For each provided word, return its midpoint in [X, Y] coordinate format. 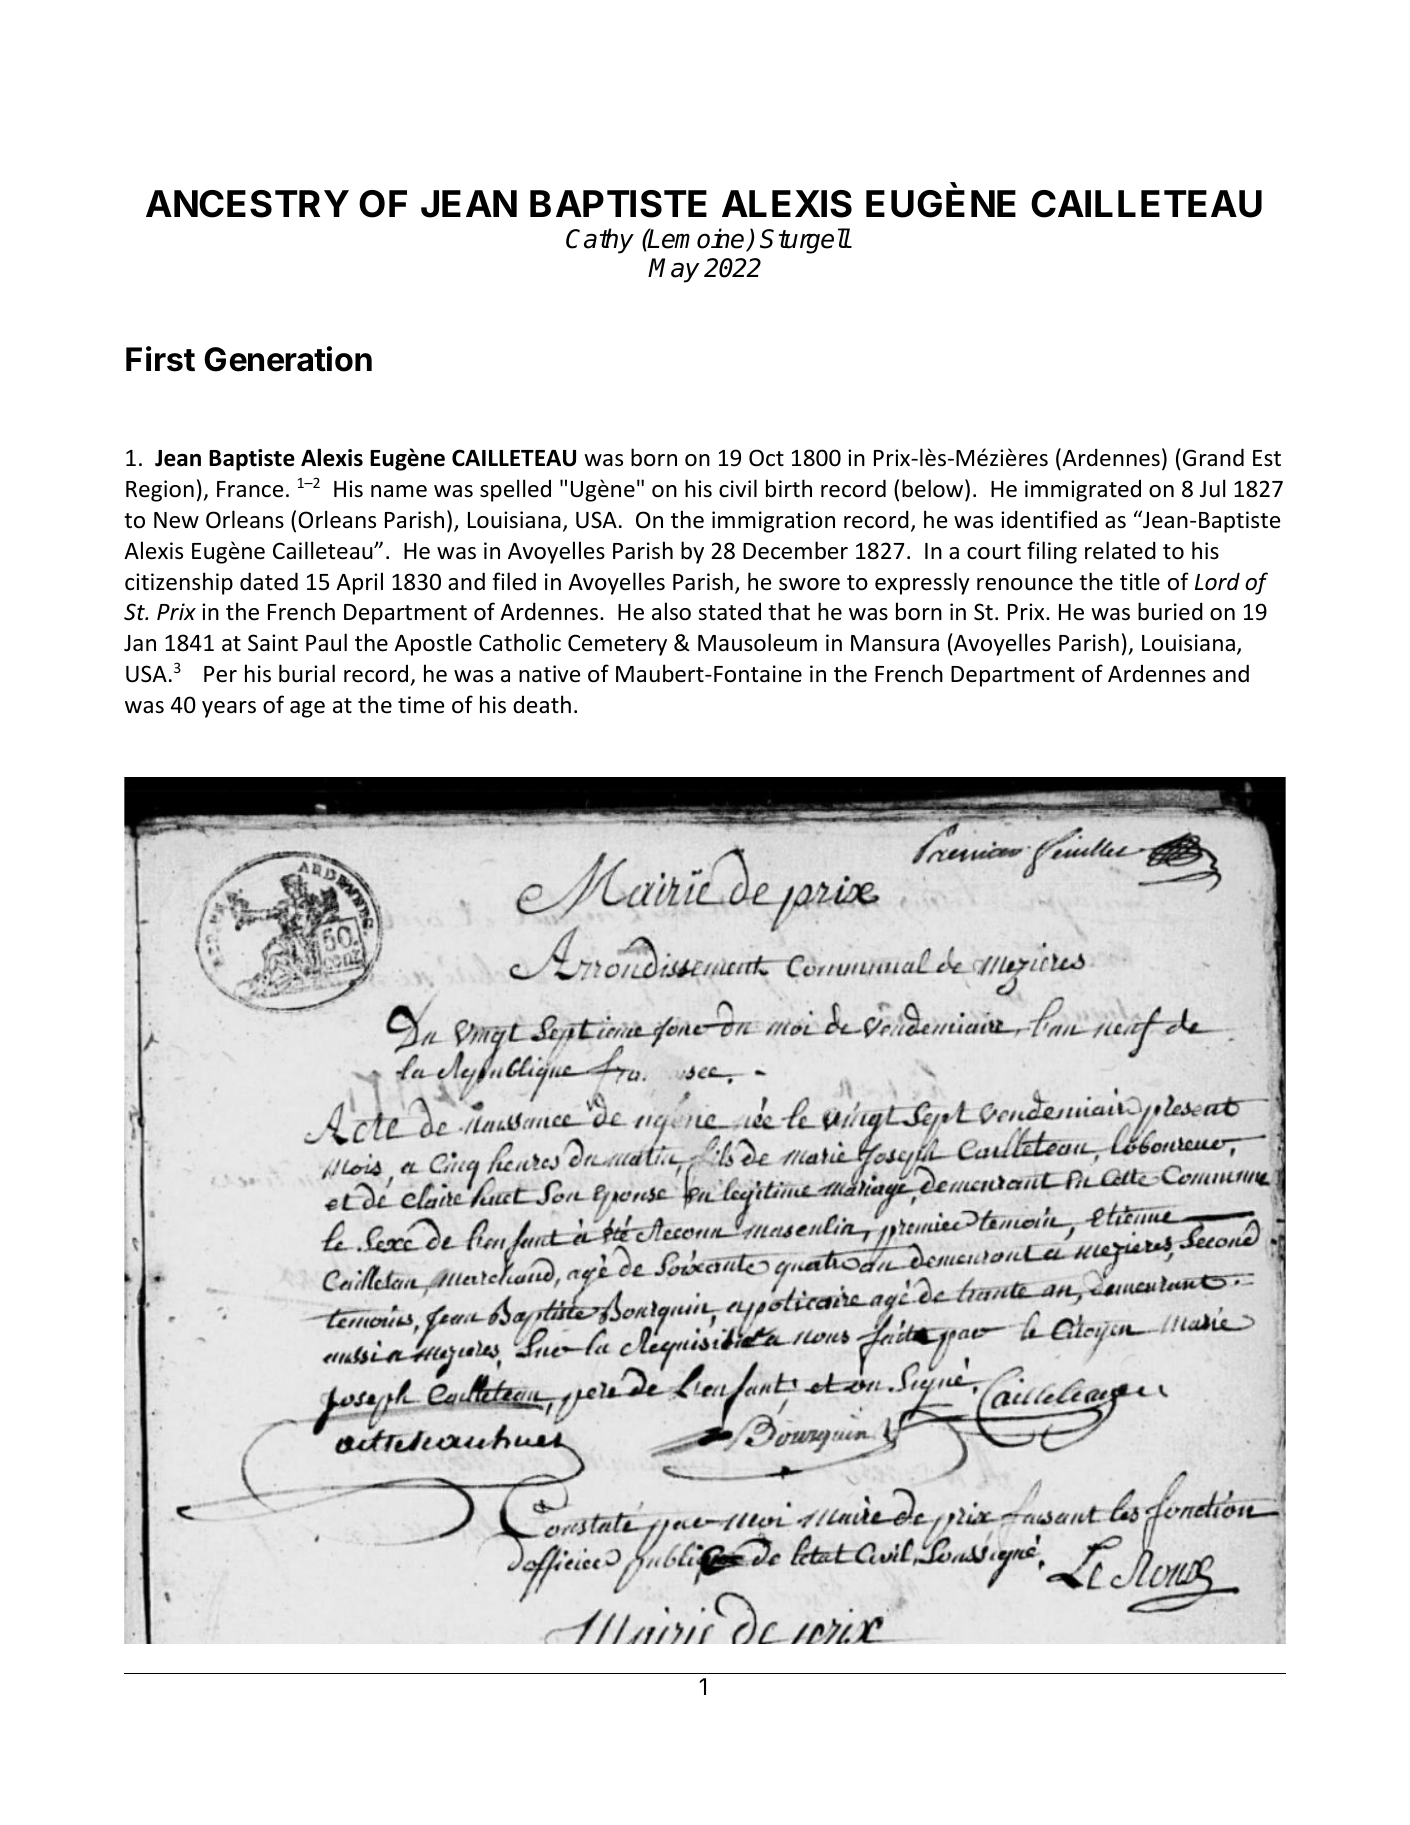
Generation [288, 359]
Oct [766, 458]
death [542, 704]
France [250, 489]
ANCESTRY [247, 204]
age [307, 709]
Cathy [600, 241]
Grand [1213, 457]
